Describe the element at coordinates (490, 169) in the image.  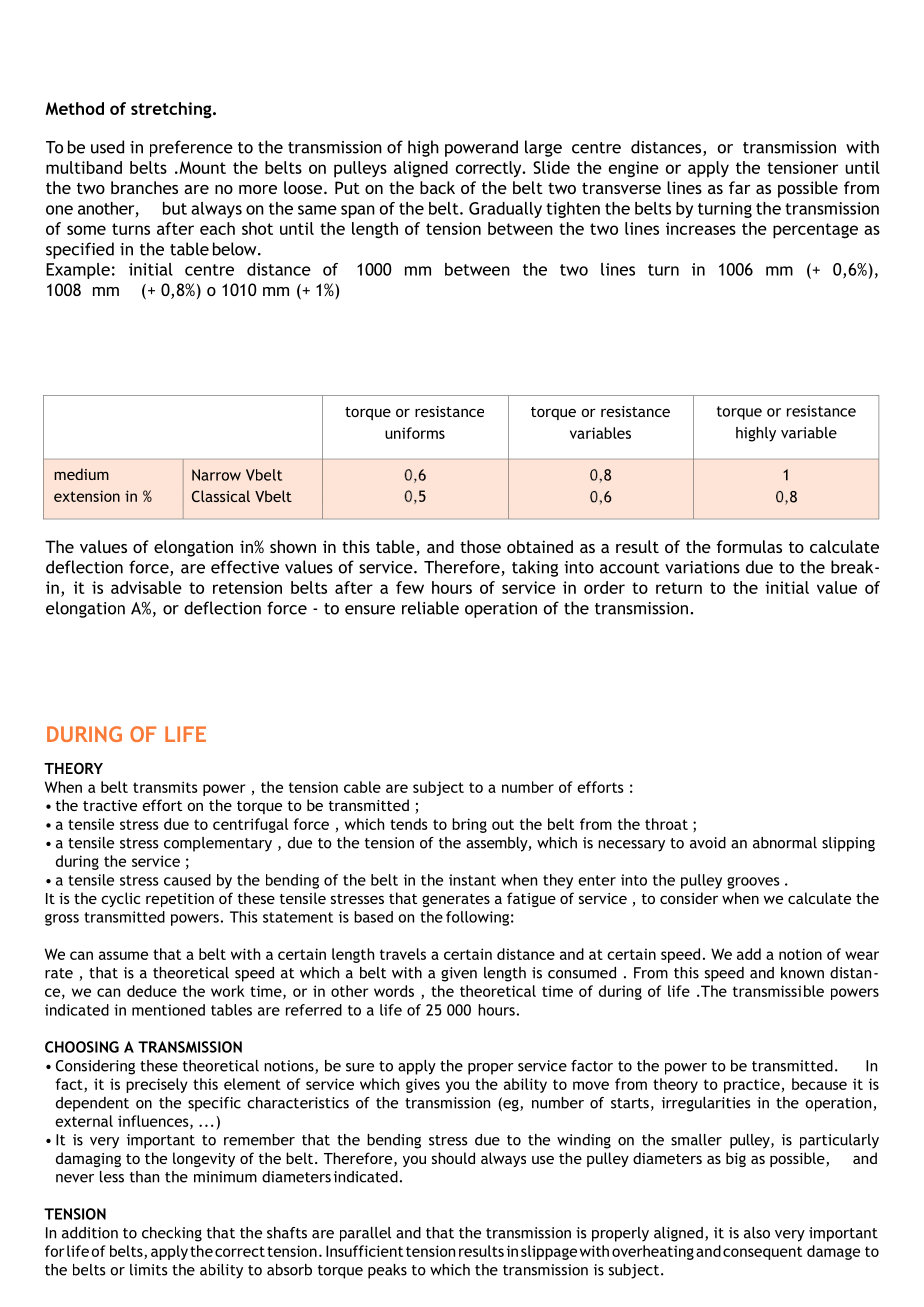
I see `correctly` at that location.
